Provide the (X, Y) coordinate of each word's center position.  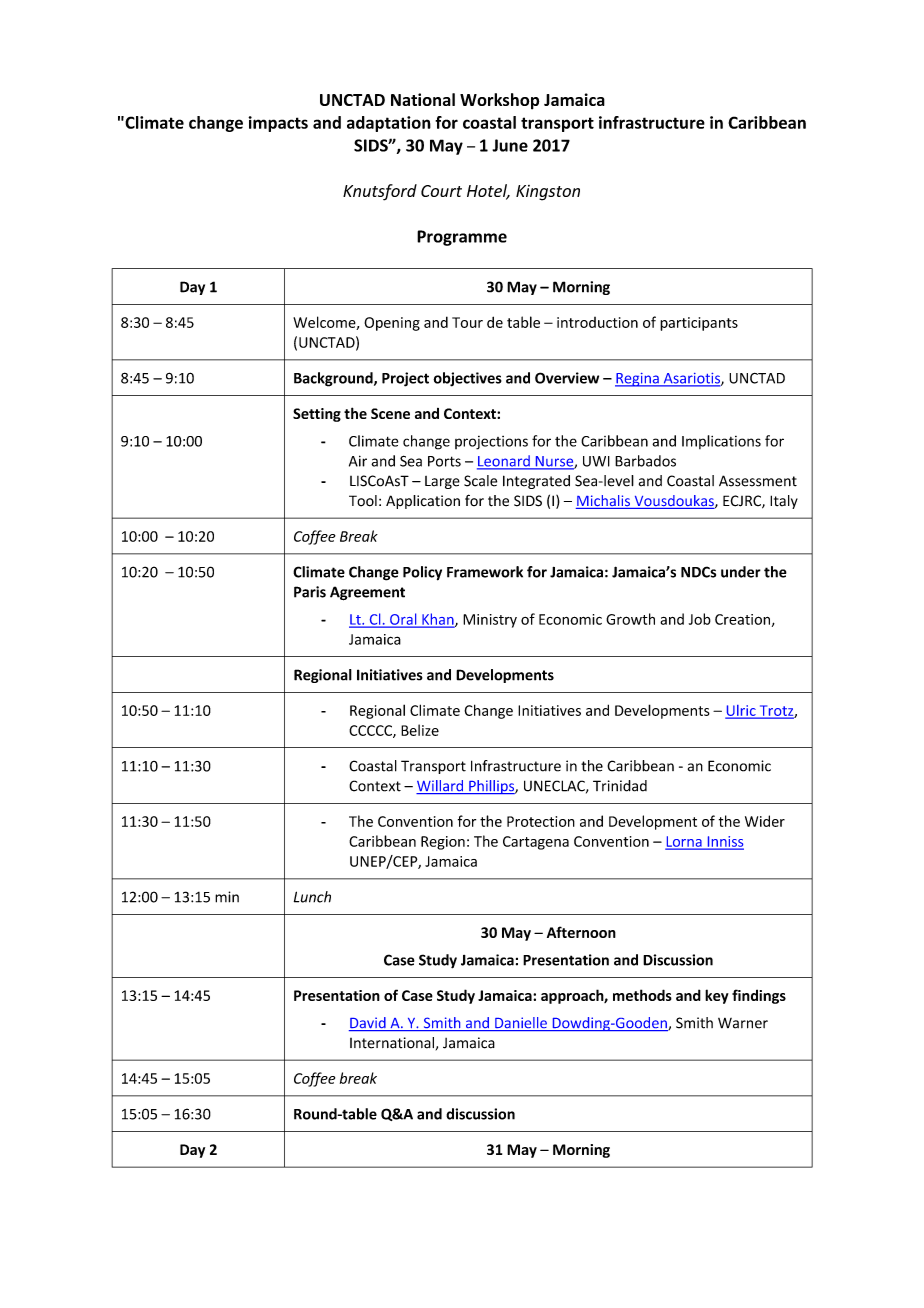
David (368, 1024)
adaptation (389, 124)
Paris (310, 592)
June (510, 145)
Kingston (548, 193)
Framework (485, 572)
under (741, 572)
